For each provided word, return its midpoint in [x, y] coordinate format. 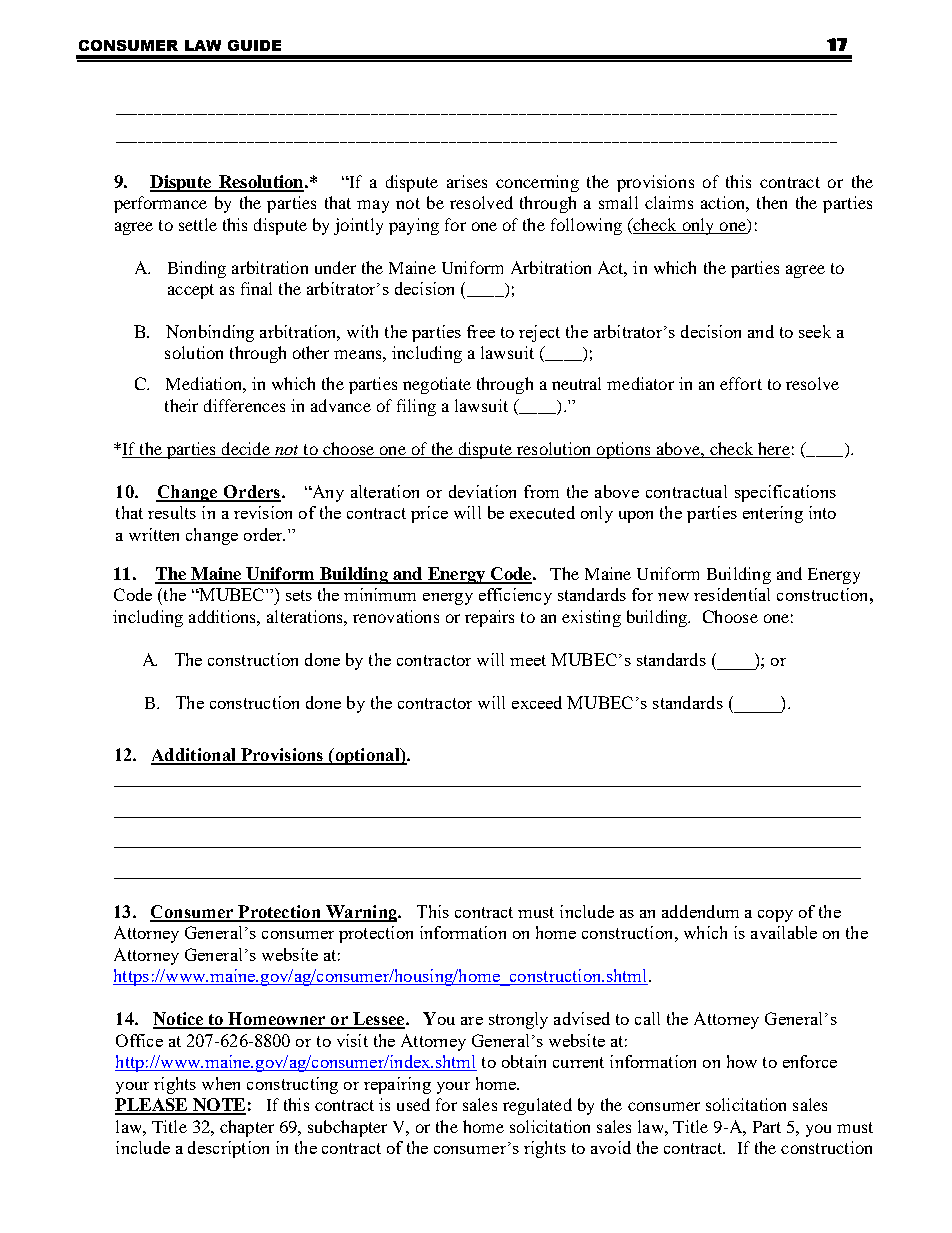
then [772, 202]
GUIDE [254, 45]
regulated [537, 1106]
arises [467, 181]
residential [732, 594]
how [742, 1061]
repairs [489, 618]
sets [299, 595]
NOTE [218, 1106]
